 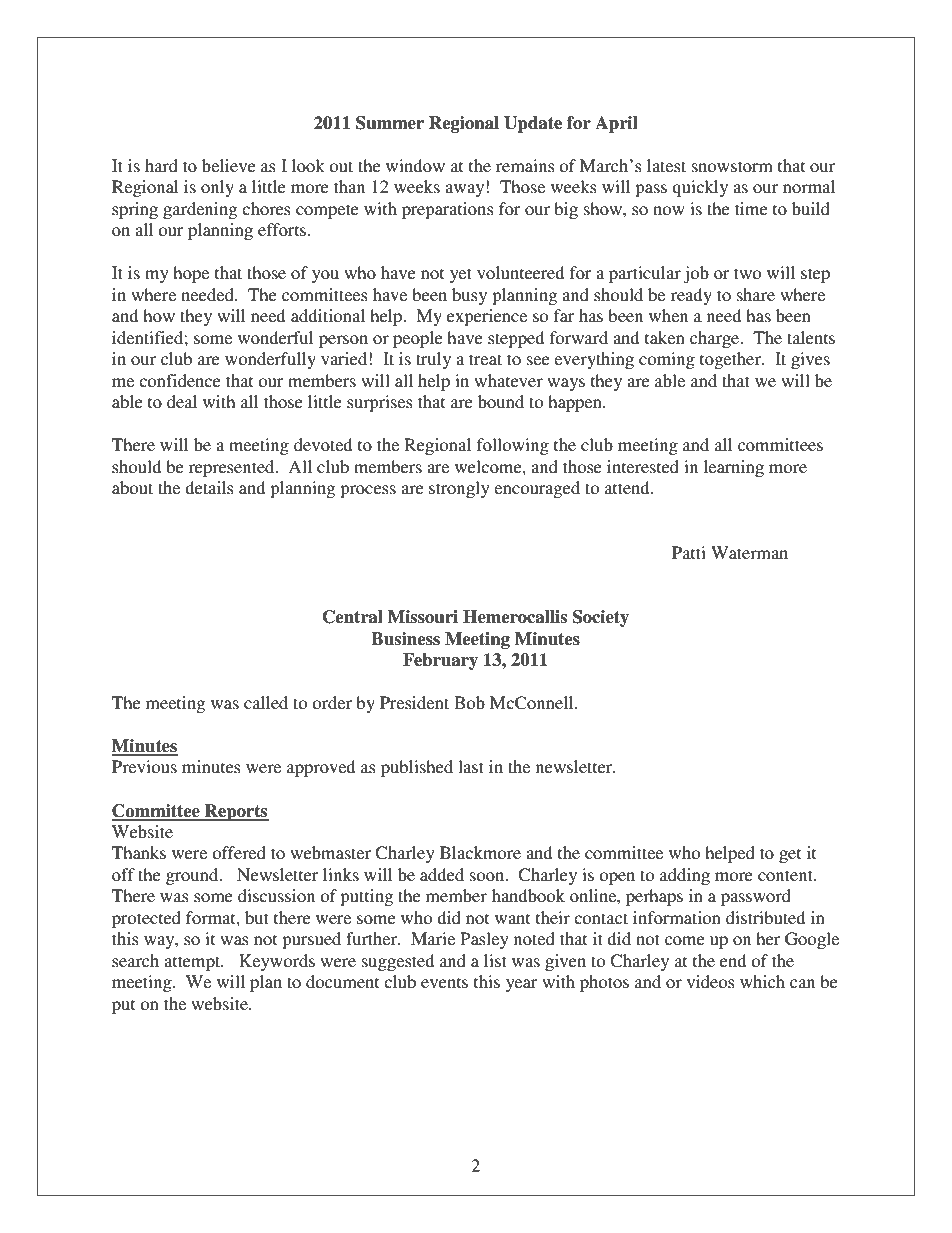 I want to click on snowstorm, so click(x=732, y=166).
